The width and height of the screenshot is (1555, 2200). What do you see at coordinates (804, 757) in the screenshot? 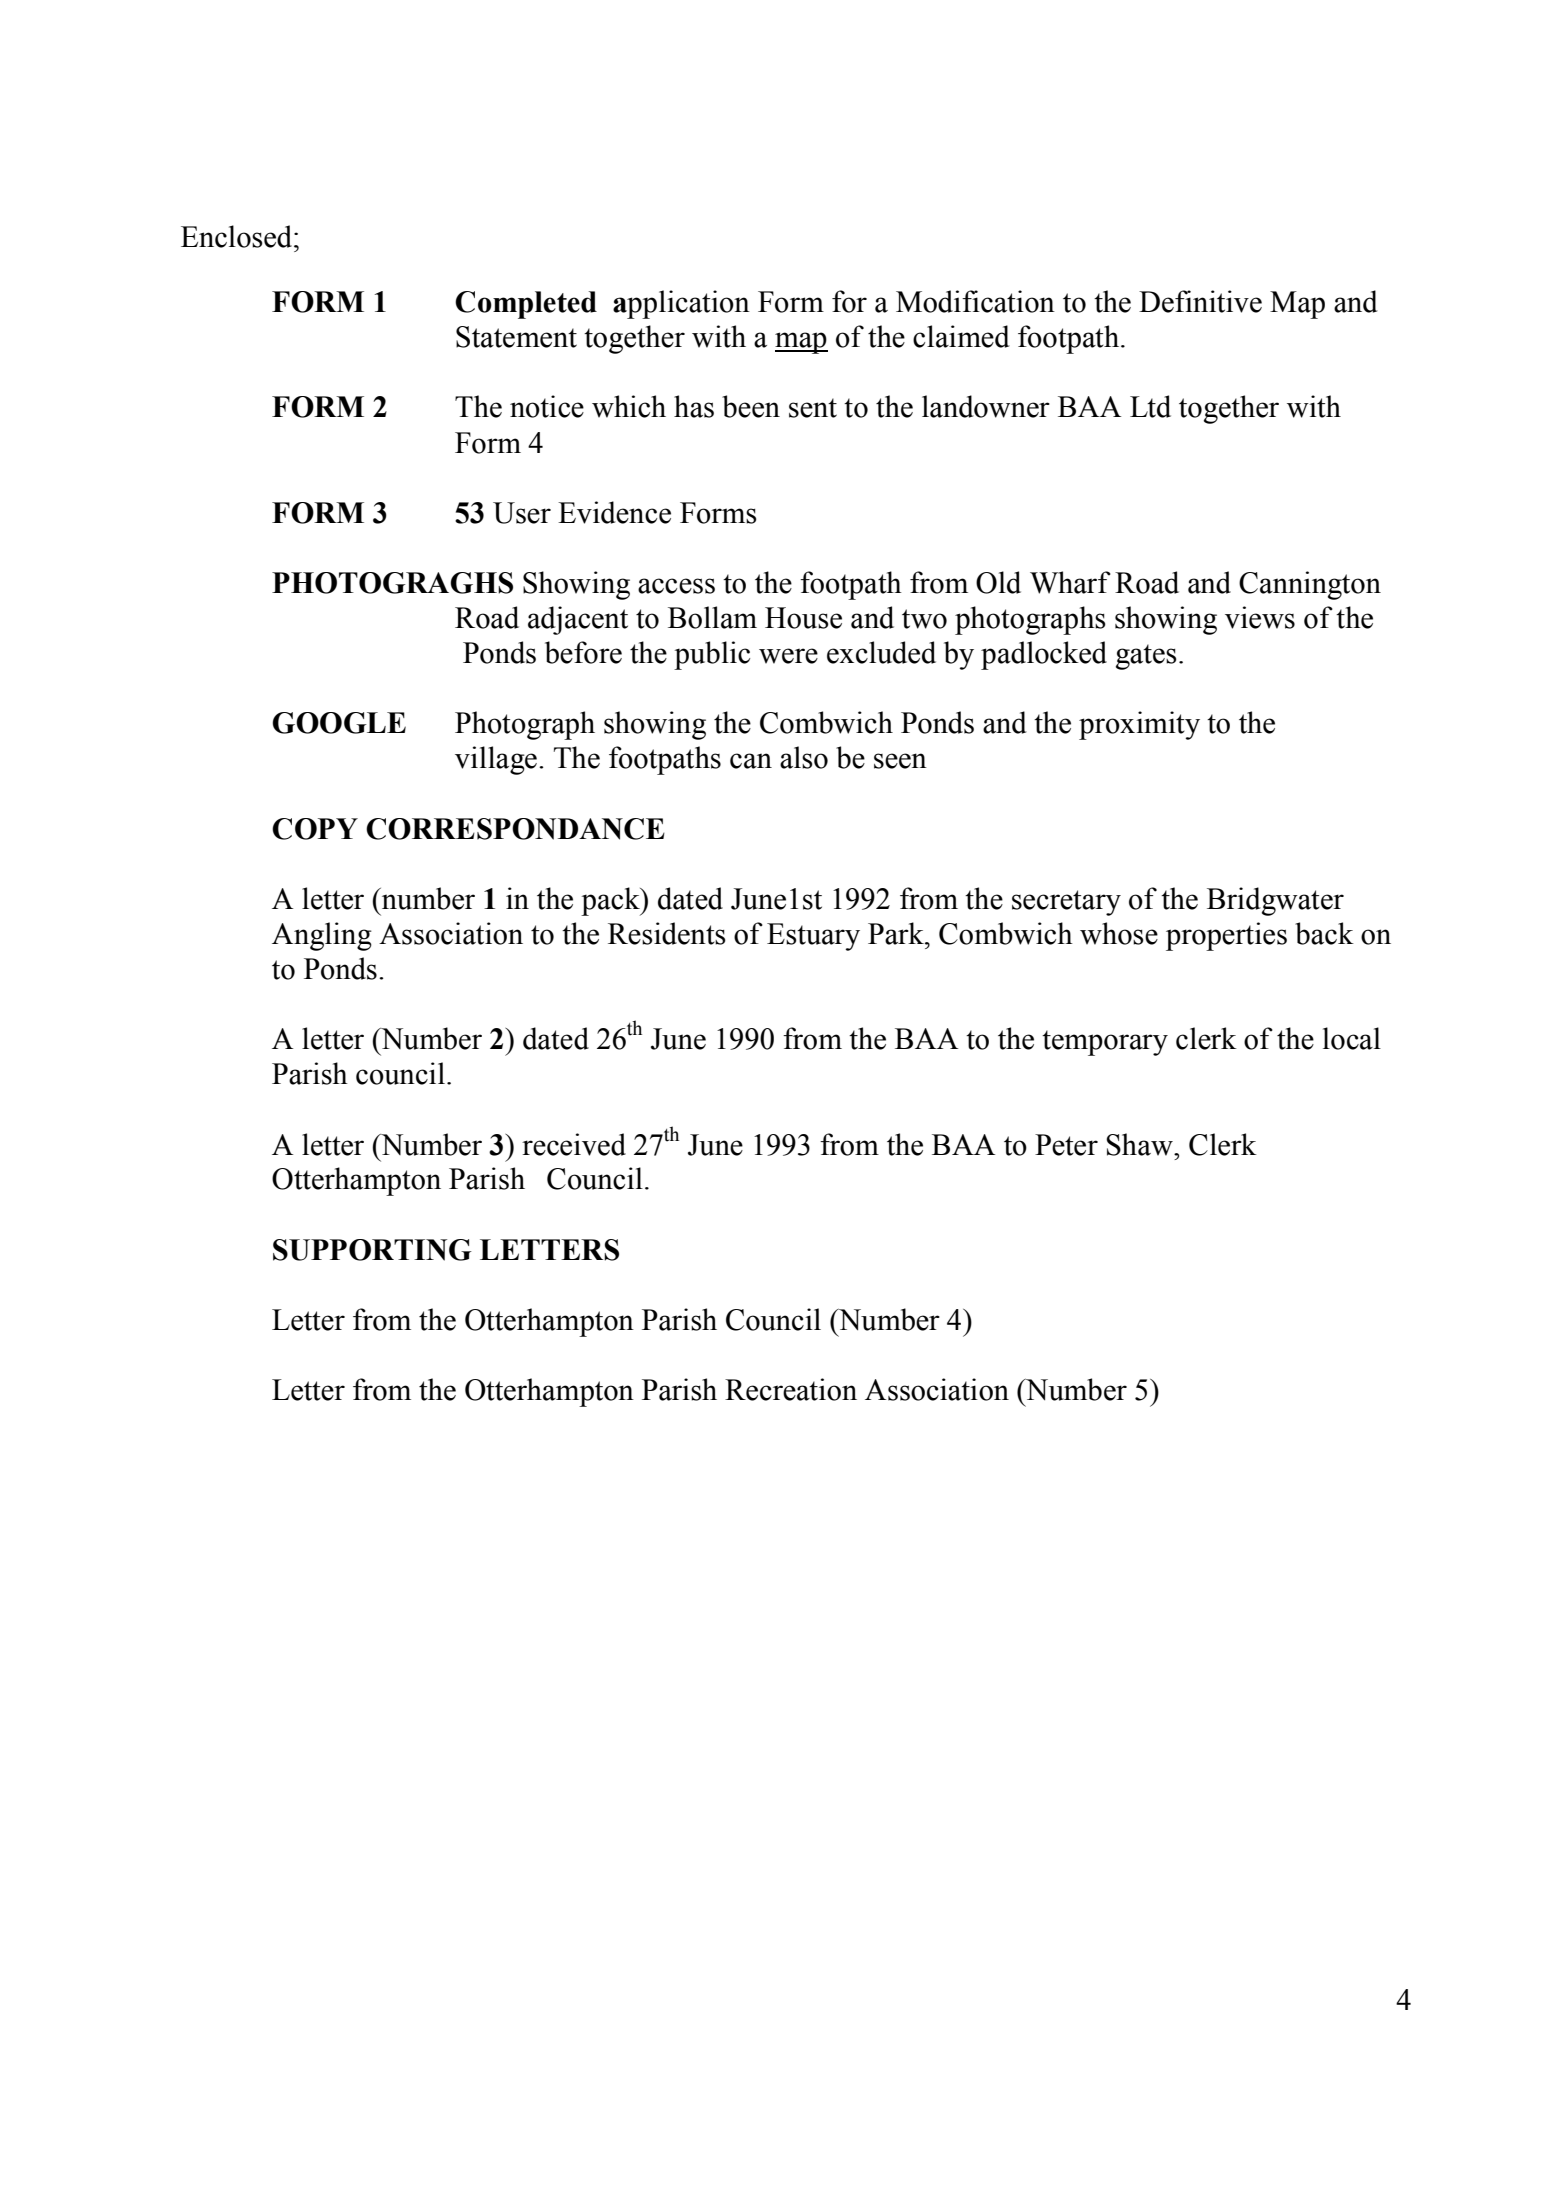
I see `also` at bounding box center [804, 757].
